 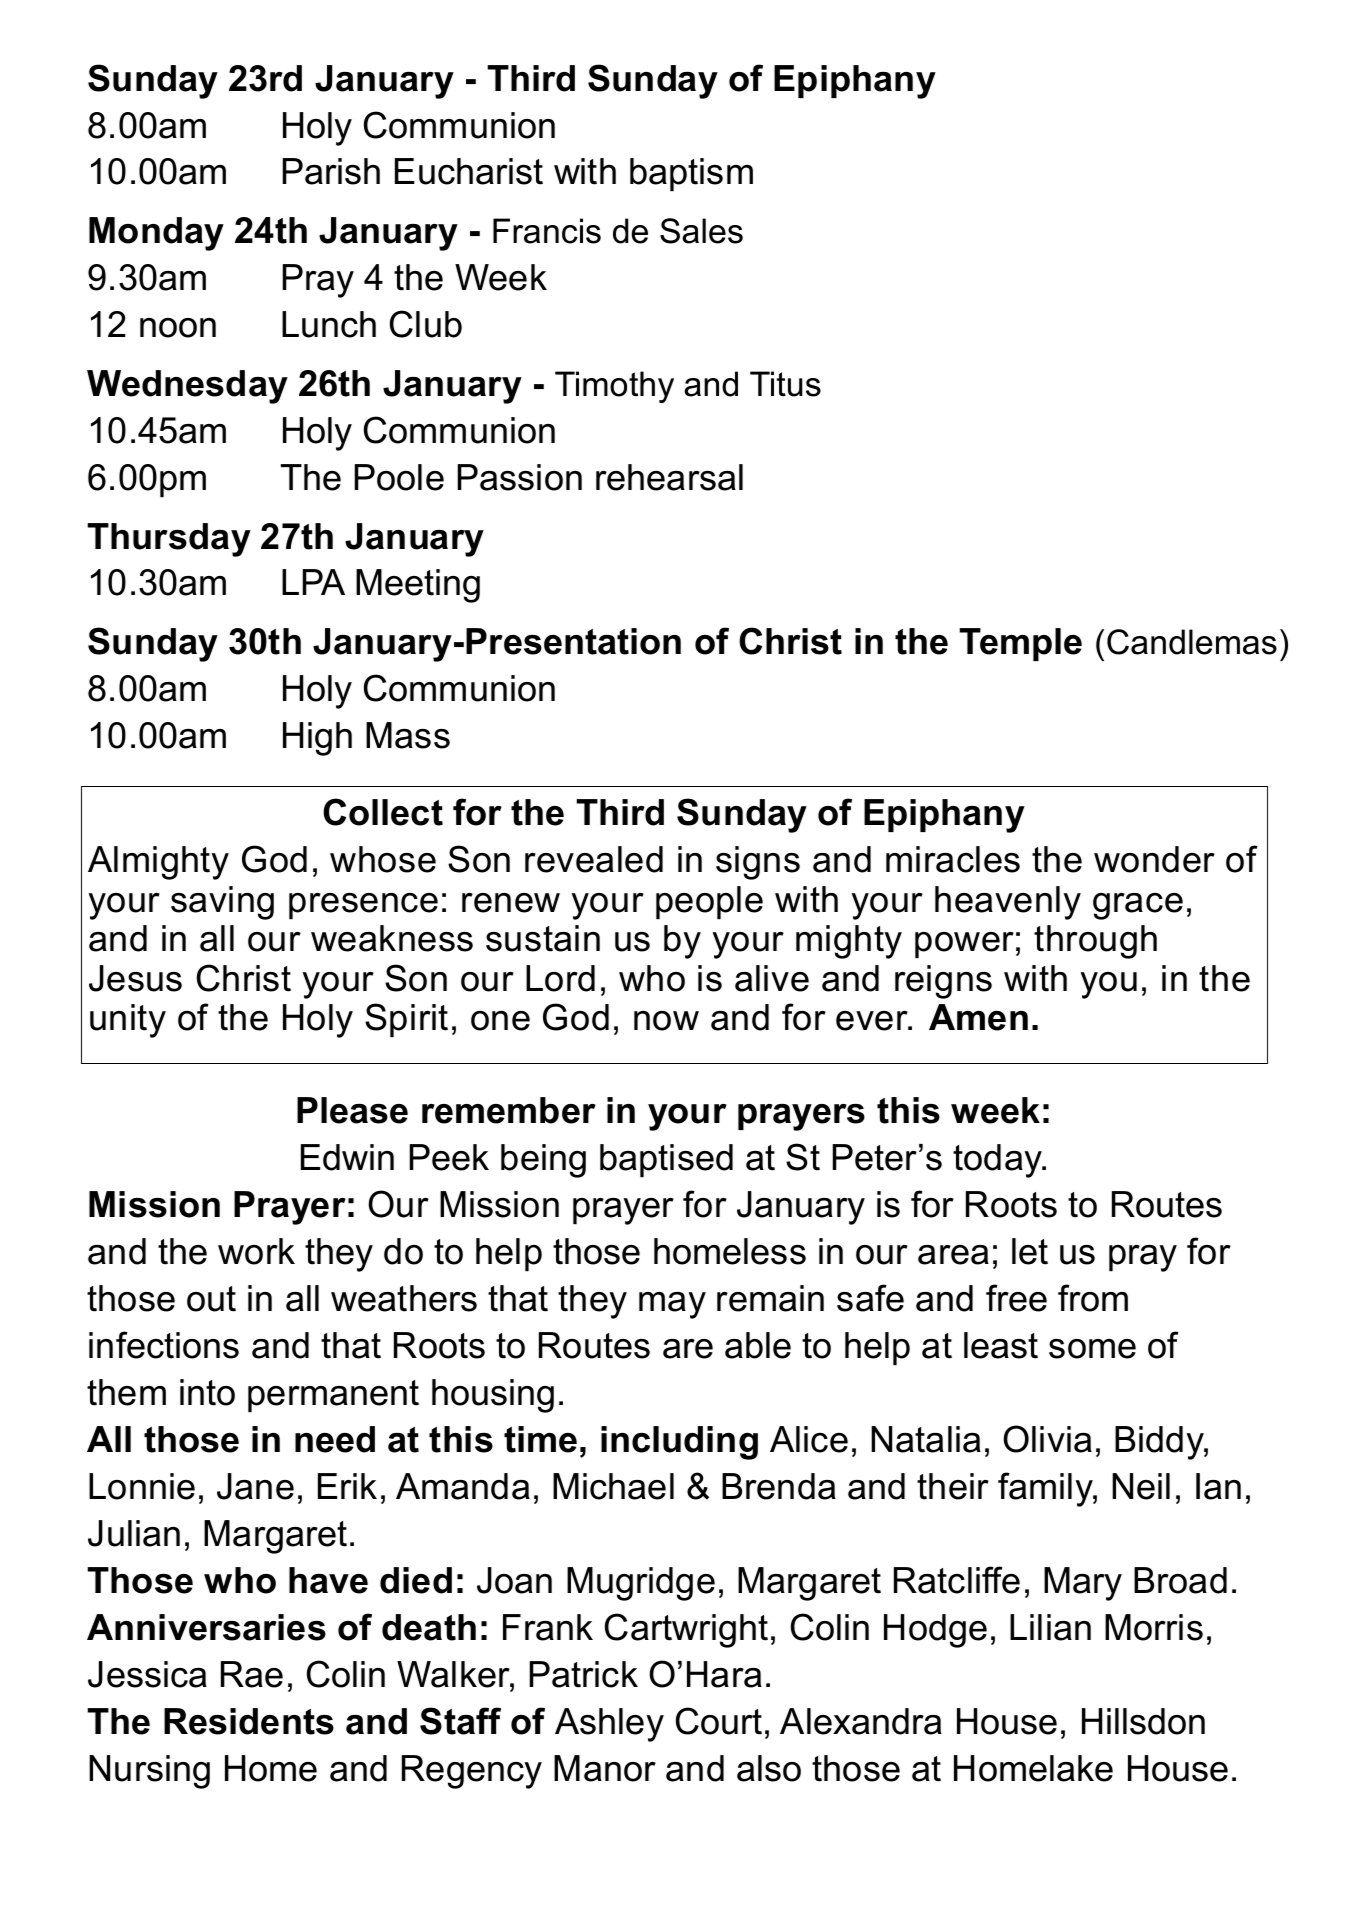 I want to click on Monday, so click(x=156, y=234).
